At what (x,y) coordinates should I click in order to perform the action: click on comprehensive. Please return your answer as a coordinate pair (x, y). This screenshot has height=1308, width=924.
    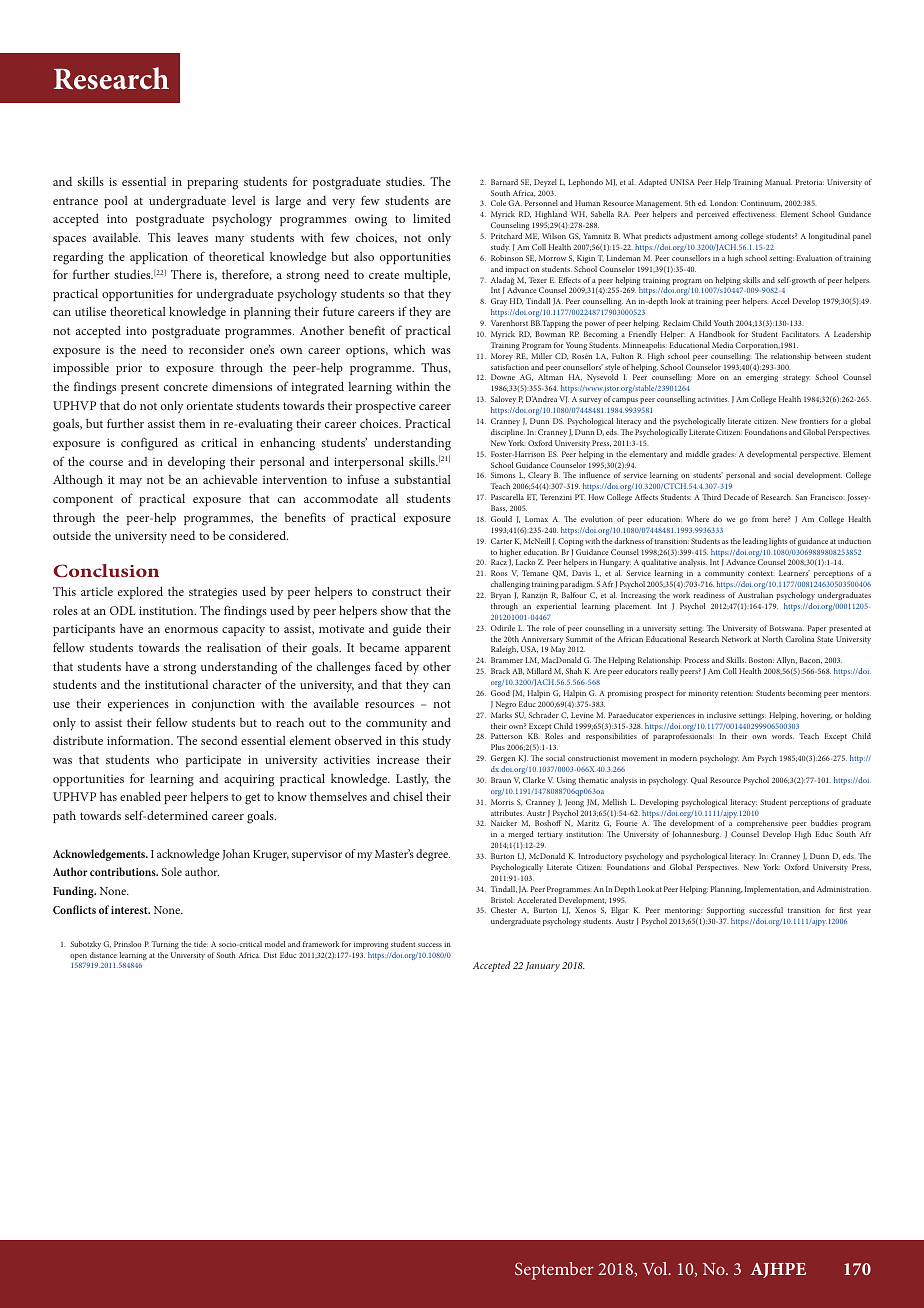
    Looking at the image, I should click on (762, 824).
